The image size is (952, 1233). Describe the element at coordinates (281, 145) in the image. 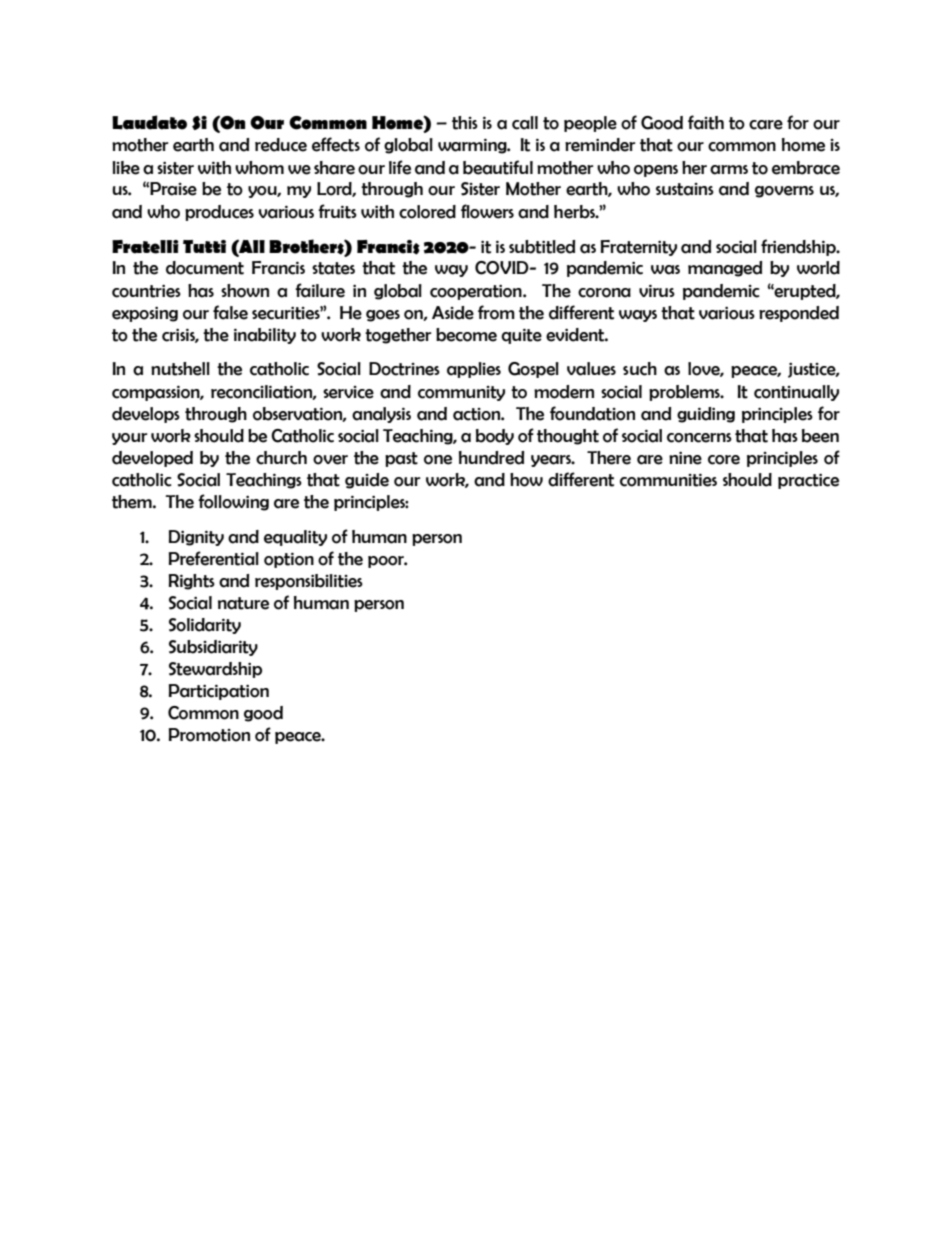

I see `reduce` at that location.
